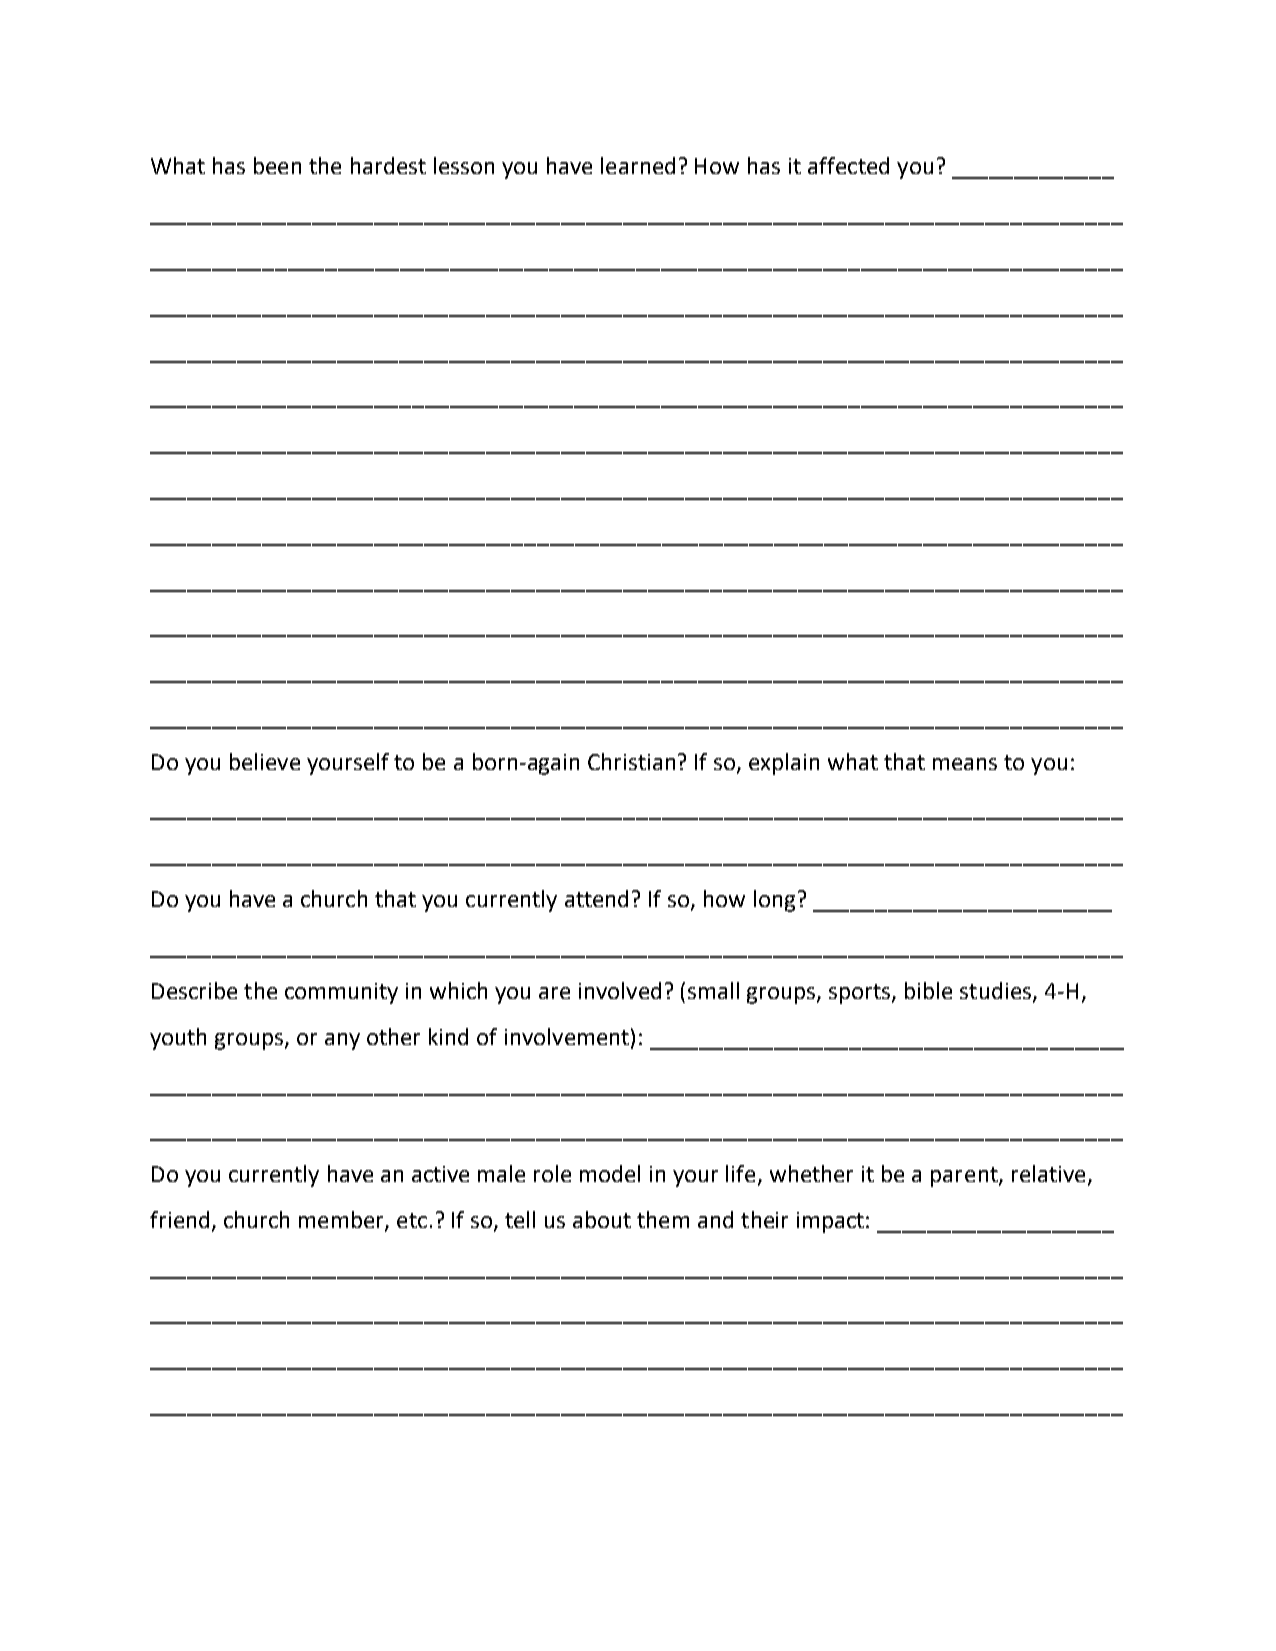 The height and width of the image is (1651, 1276). What do you see at coordinates (848, 165) in the image?
I see `affected` at bounding box center [848, 165].
